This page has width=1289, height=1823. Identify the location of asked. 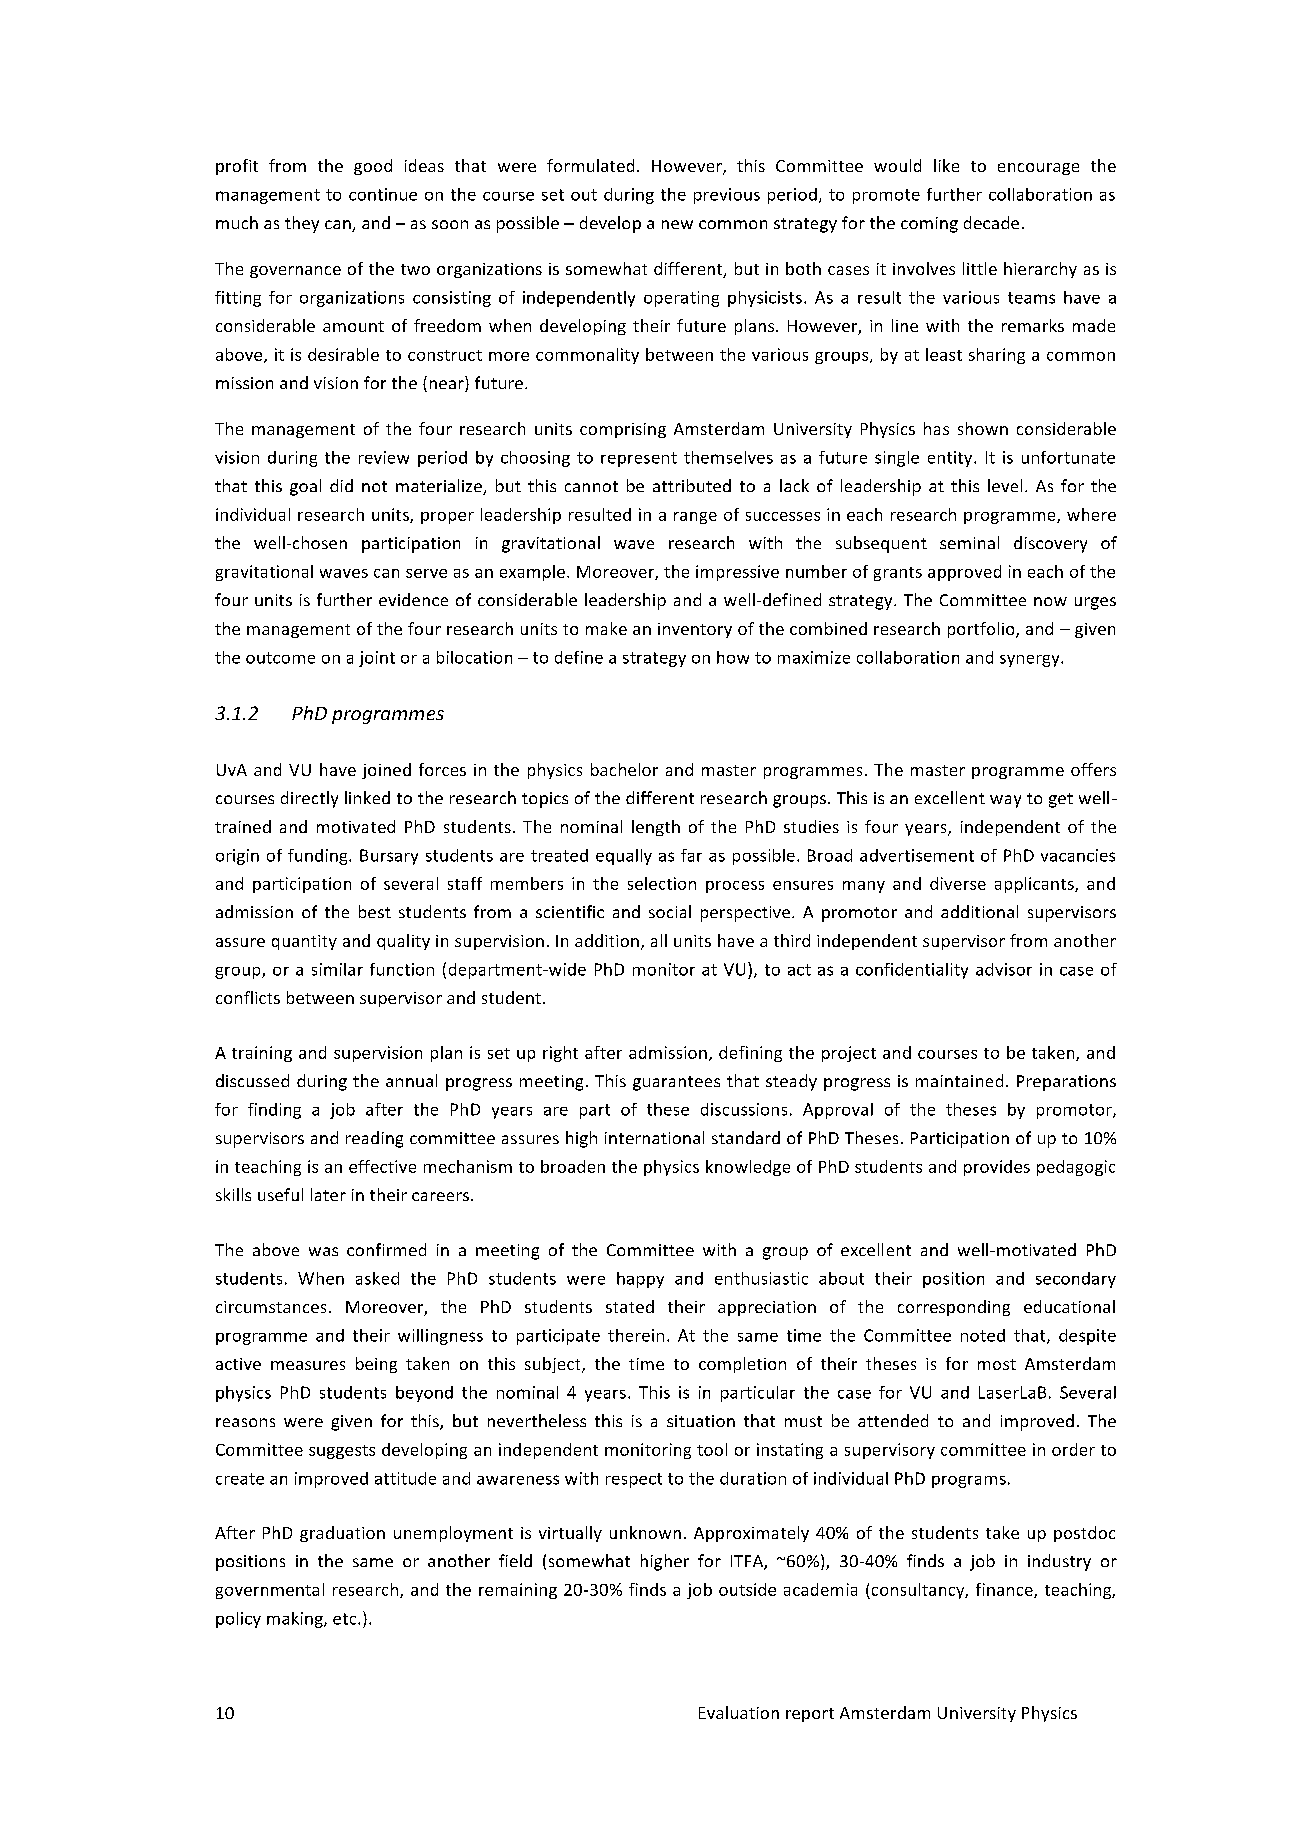
(377, 1278).
